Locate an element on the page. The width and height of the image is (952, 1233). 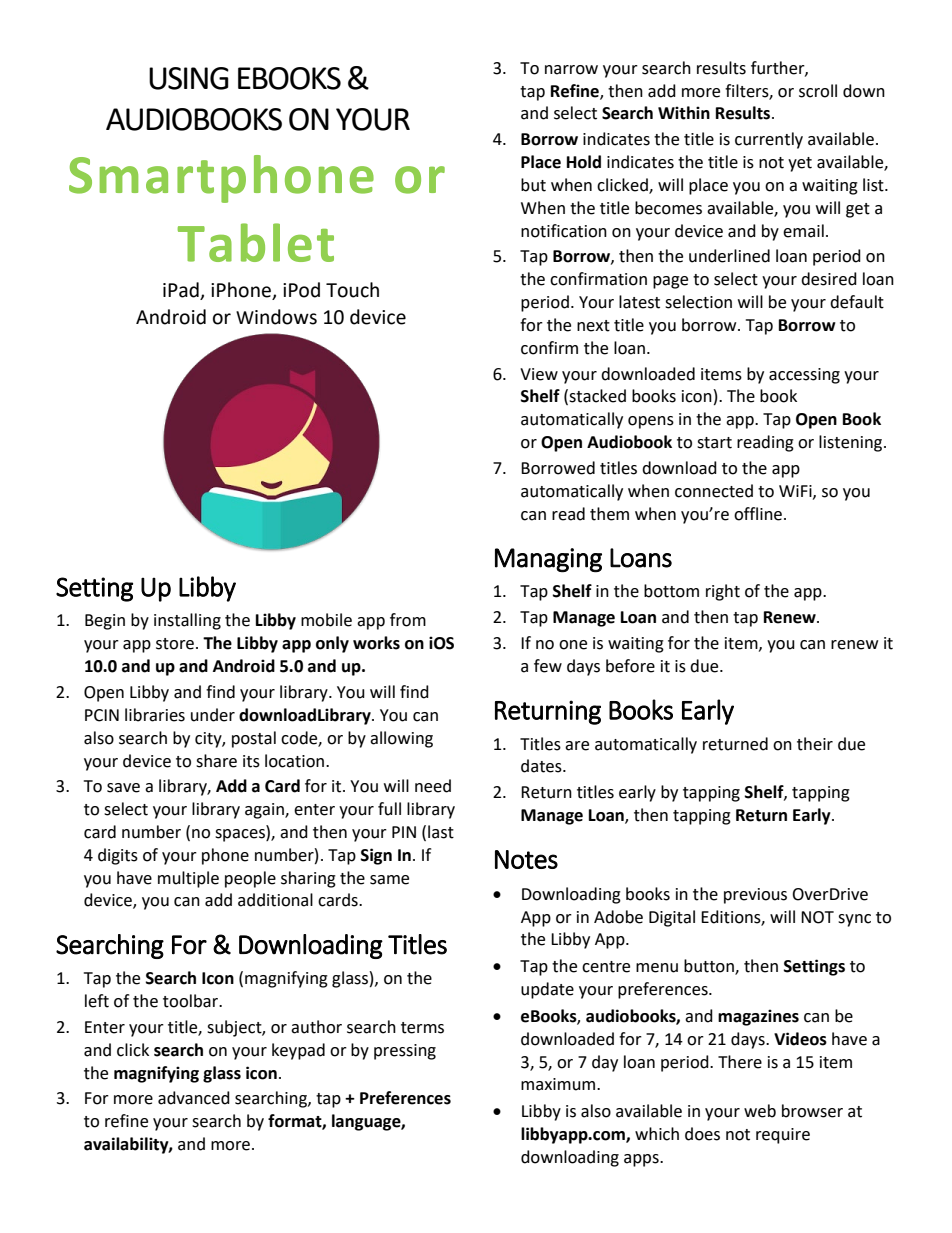
maximum is located at coordinates (559, 1084).
